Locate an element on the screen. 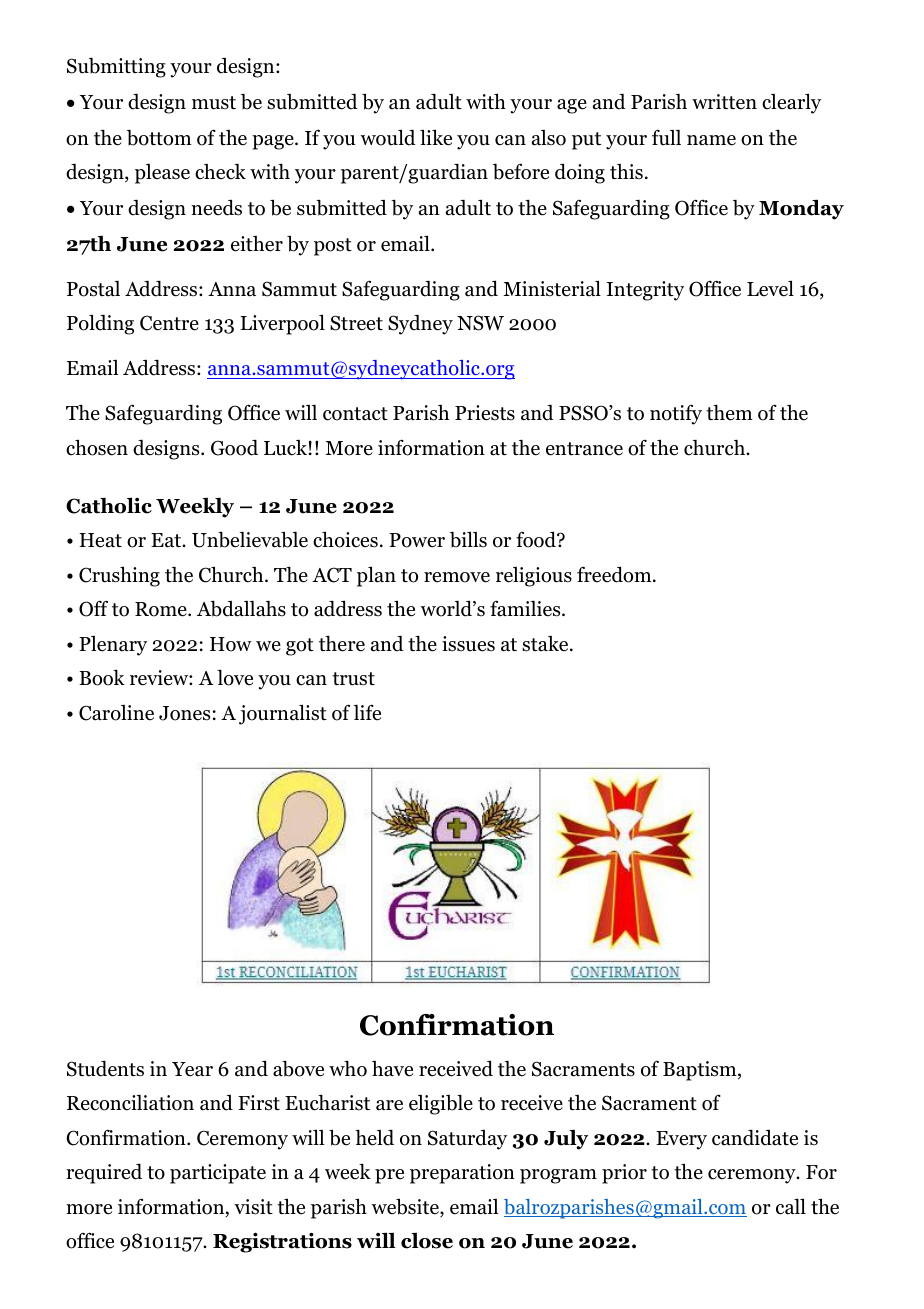 The width and height of the screenshot is (924, 1309). call is located at coordinates (791, 1206).
